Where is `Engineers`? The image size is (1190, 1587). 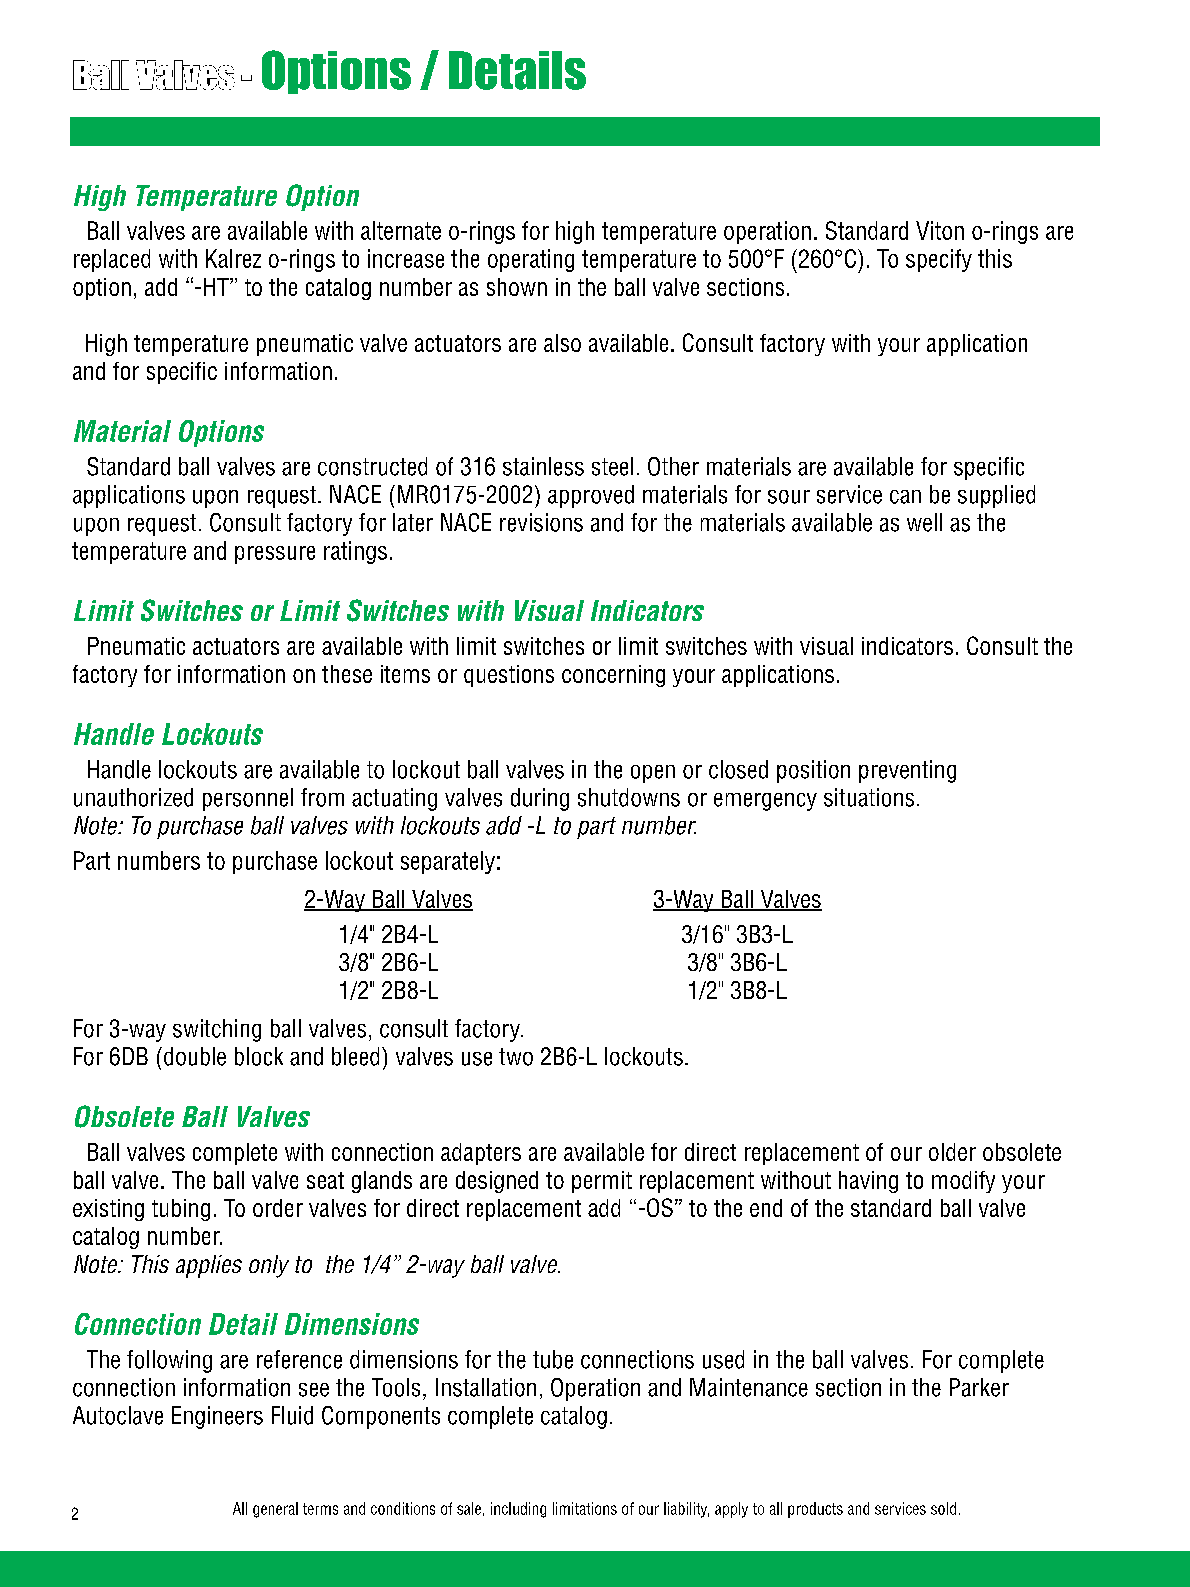 Engineers is located at coordinates (217, 1417).
